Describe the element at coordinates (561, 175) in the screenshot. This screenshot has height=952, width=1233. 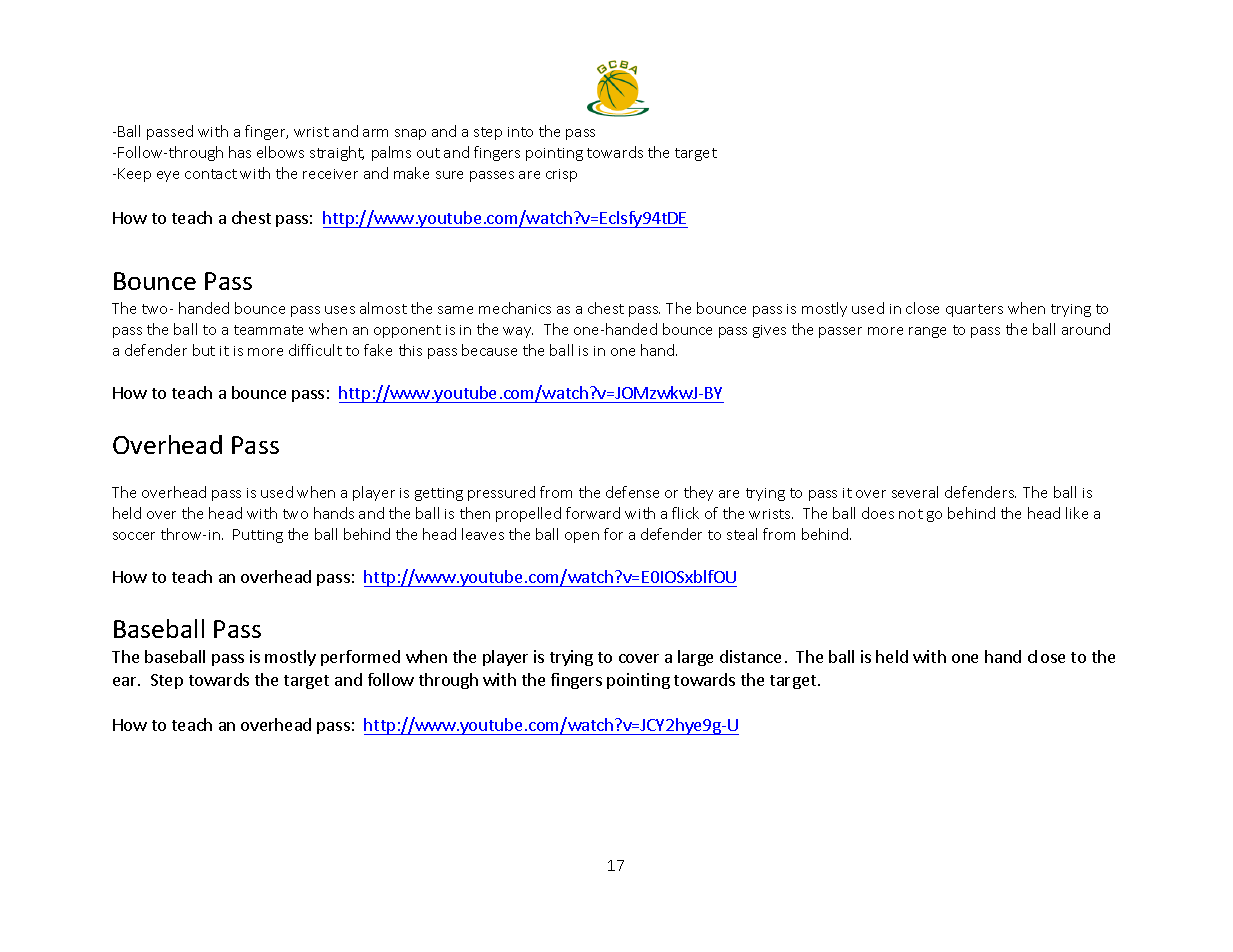
I see `crisp` at that location.
